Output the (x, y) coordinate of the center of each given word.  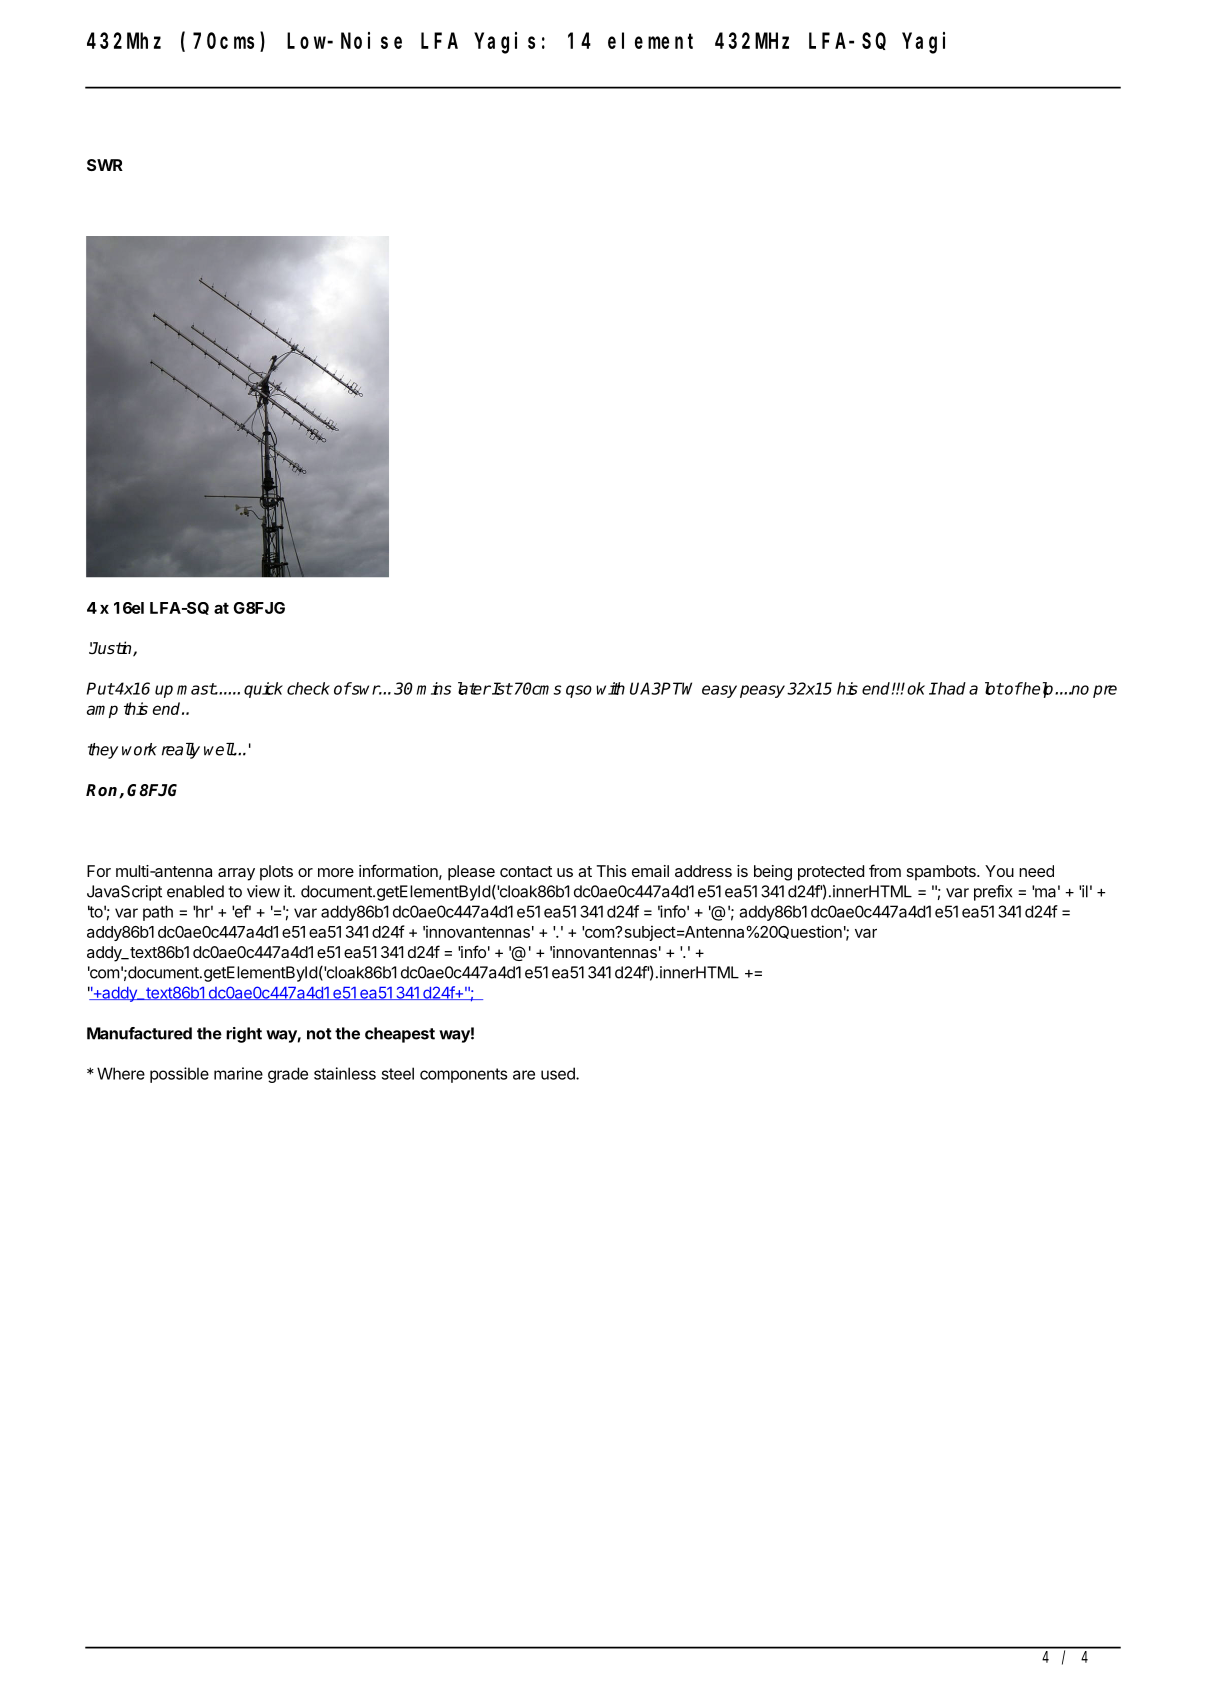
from (885, 870)
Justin (111, 649)
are (524, 1075)
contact (526, 871)
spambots (942, 873)
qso (579, 691)
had (951, 688)
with (610, 688)
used (559, 1073)
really (181, 751)
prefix (993, 893)
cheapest (400, 1035)
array (236, 874)
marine (238, 1073)
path (158, 913)
